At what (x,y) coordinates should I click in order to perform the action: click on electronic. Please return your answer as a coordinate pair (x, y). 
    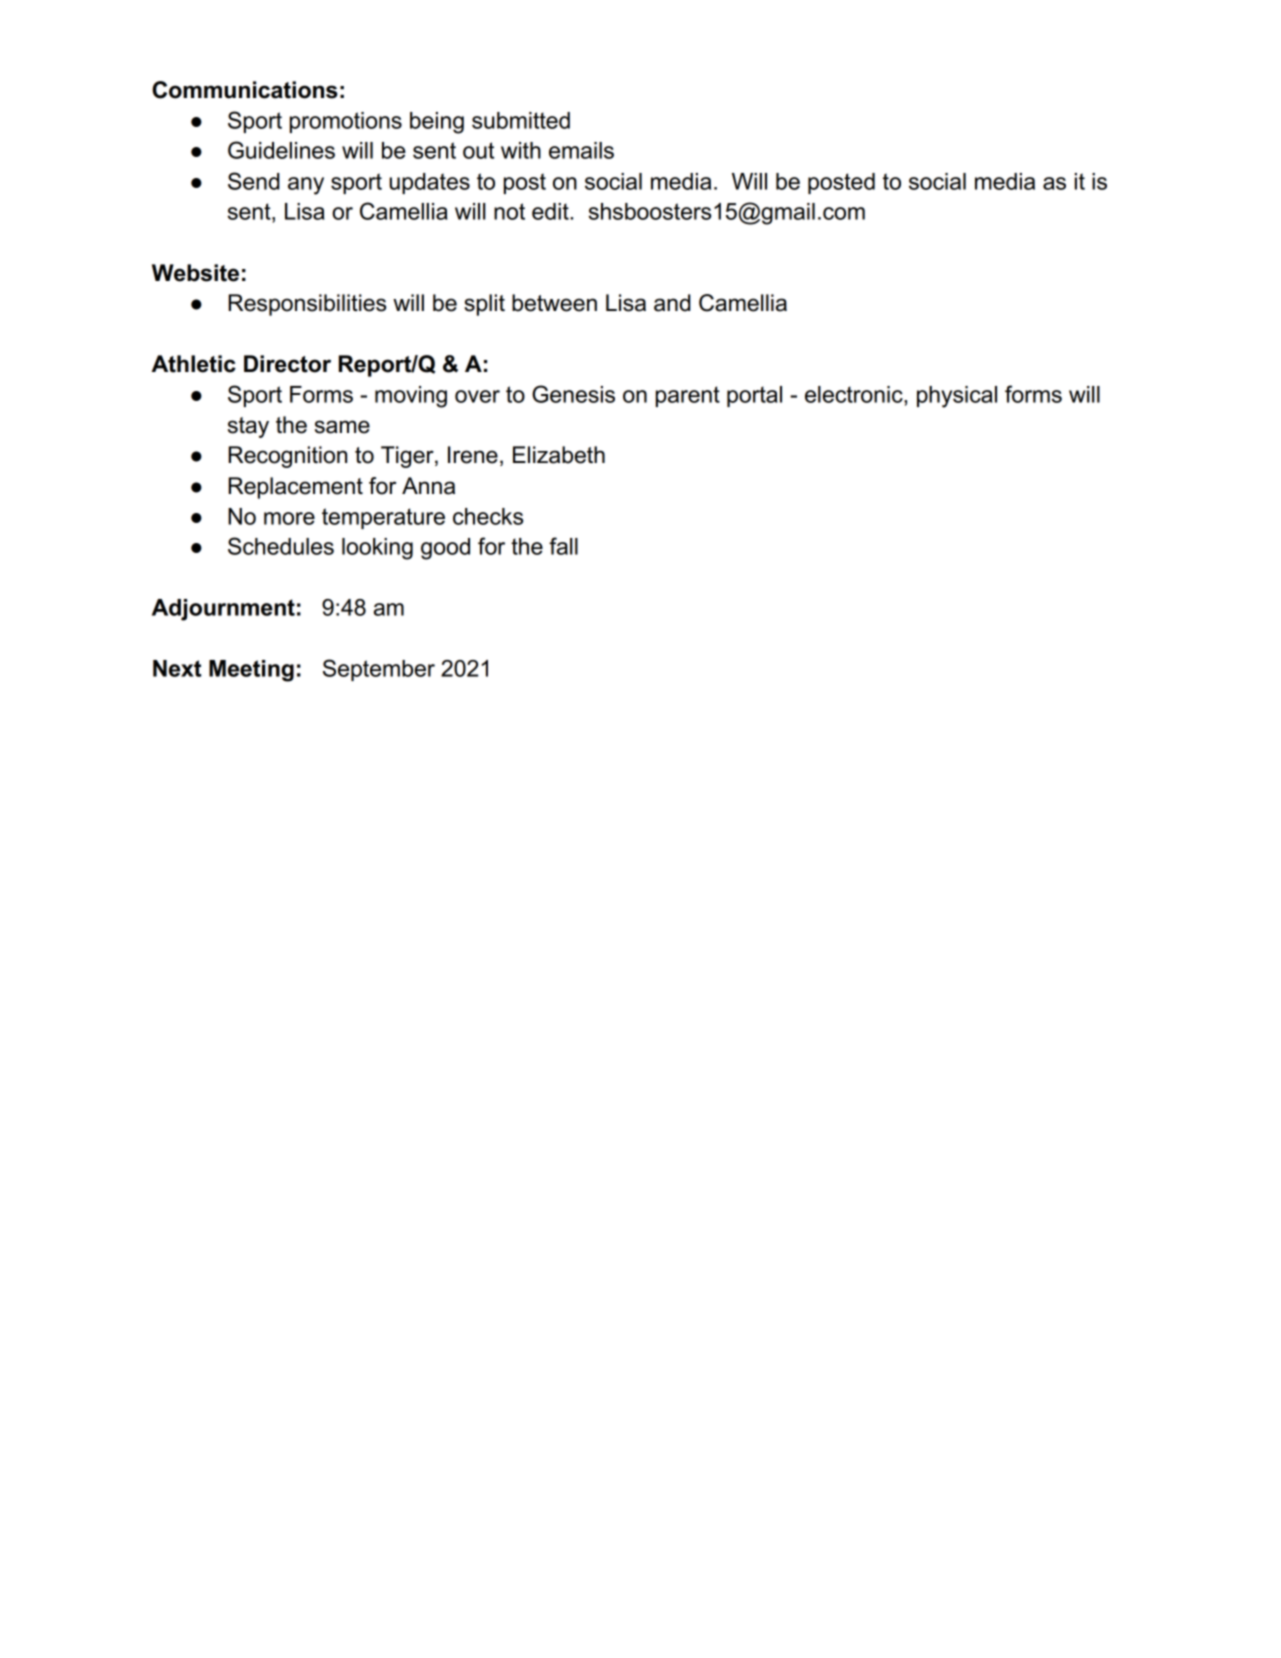
    Looking at the image, I should click on (855, 394).
